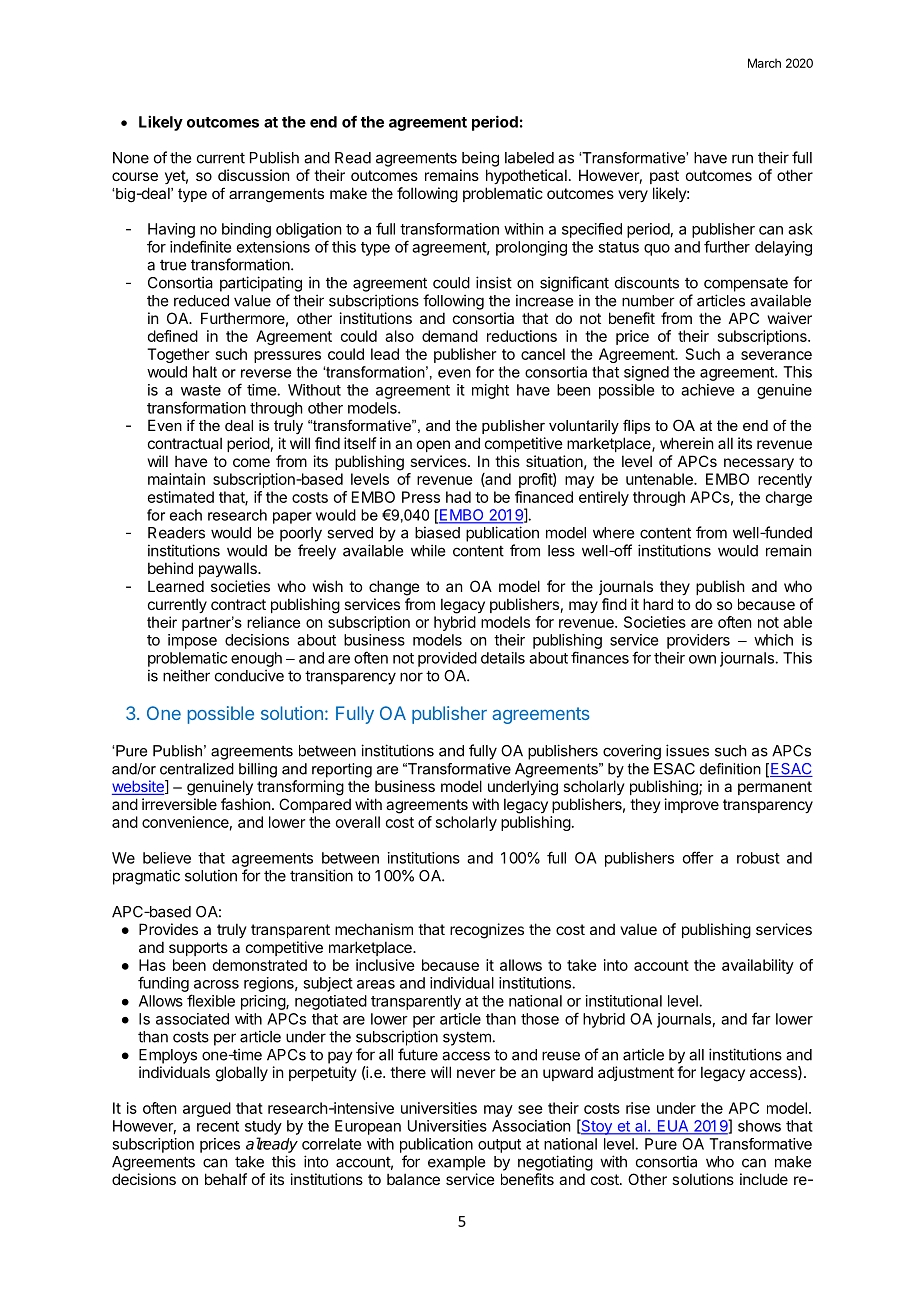 This screenshot has width=924, height=1308. I want to click on behalf, so click(226, 1179).
